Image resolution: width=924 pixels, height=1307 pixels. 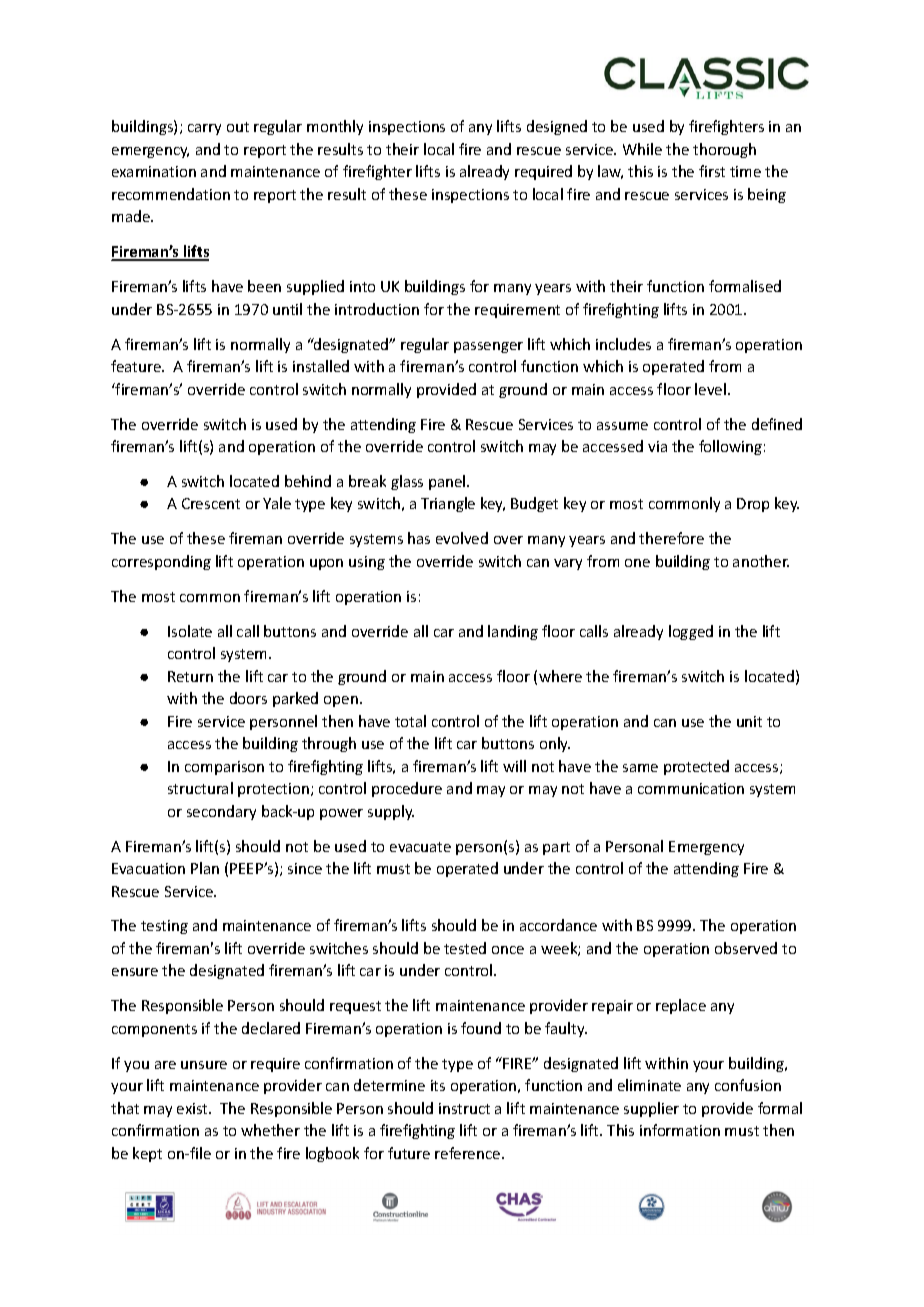 I want to click on carry, so click(x=204, y=129).
